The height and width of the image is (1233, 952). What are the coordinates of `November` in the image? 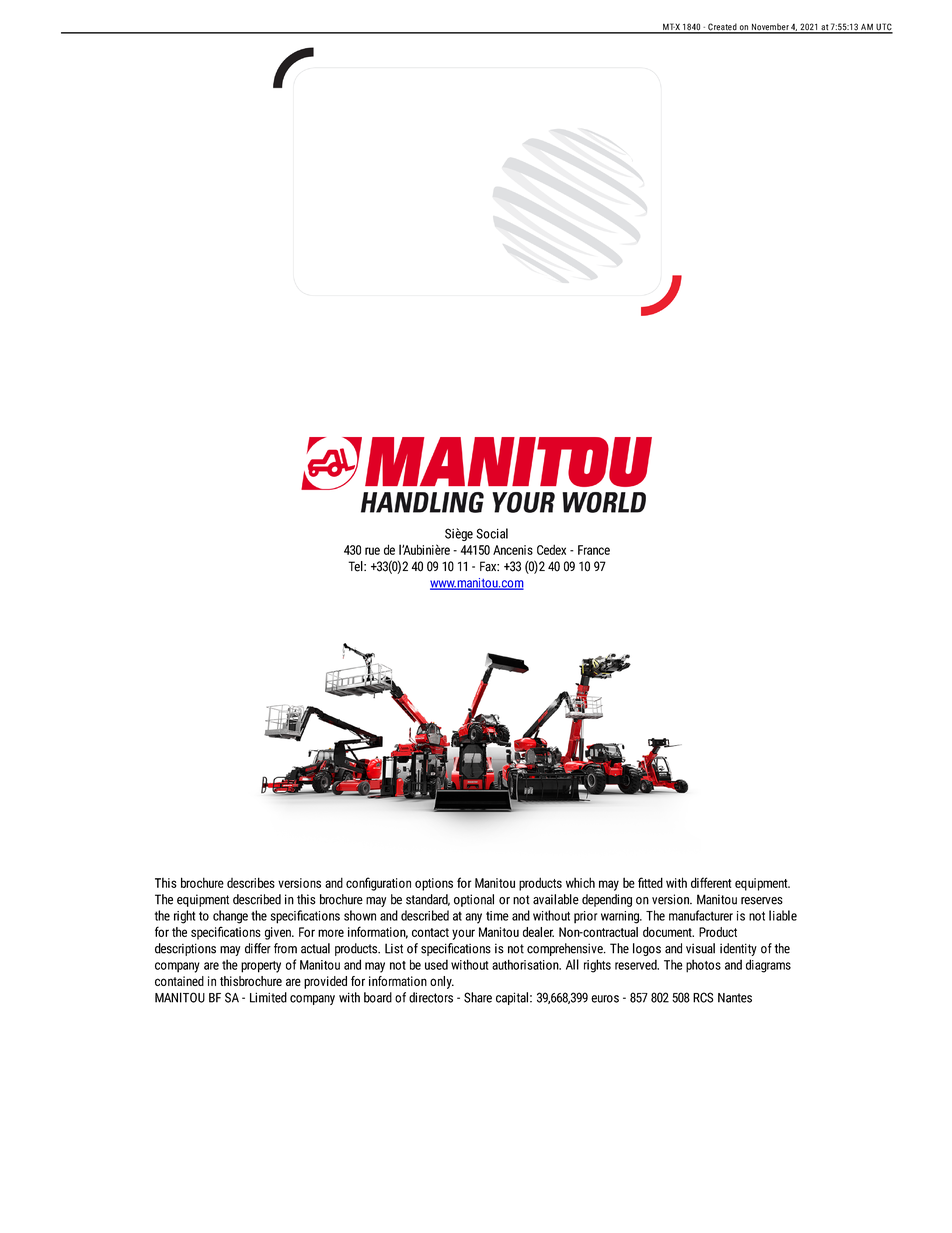 It's located at (769, 28).
